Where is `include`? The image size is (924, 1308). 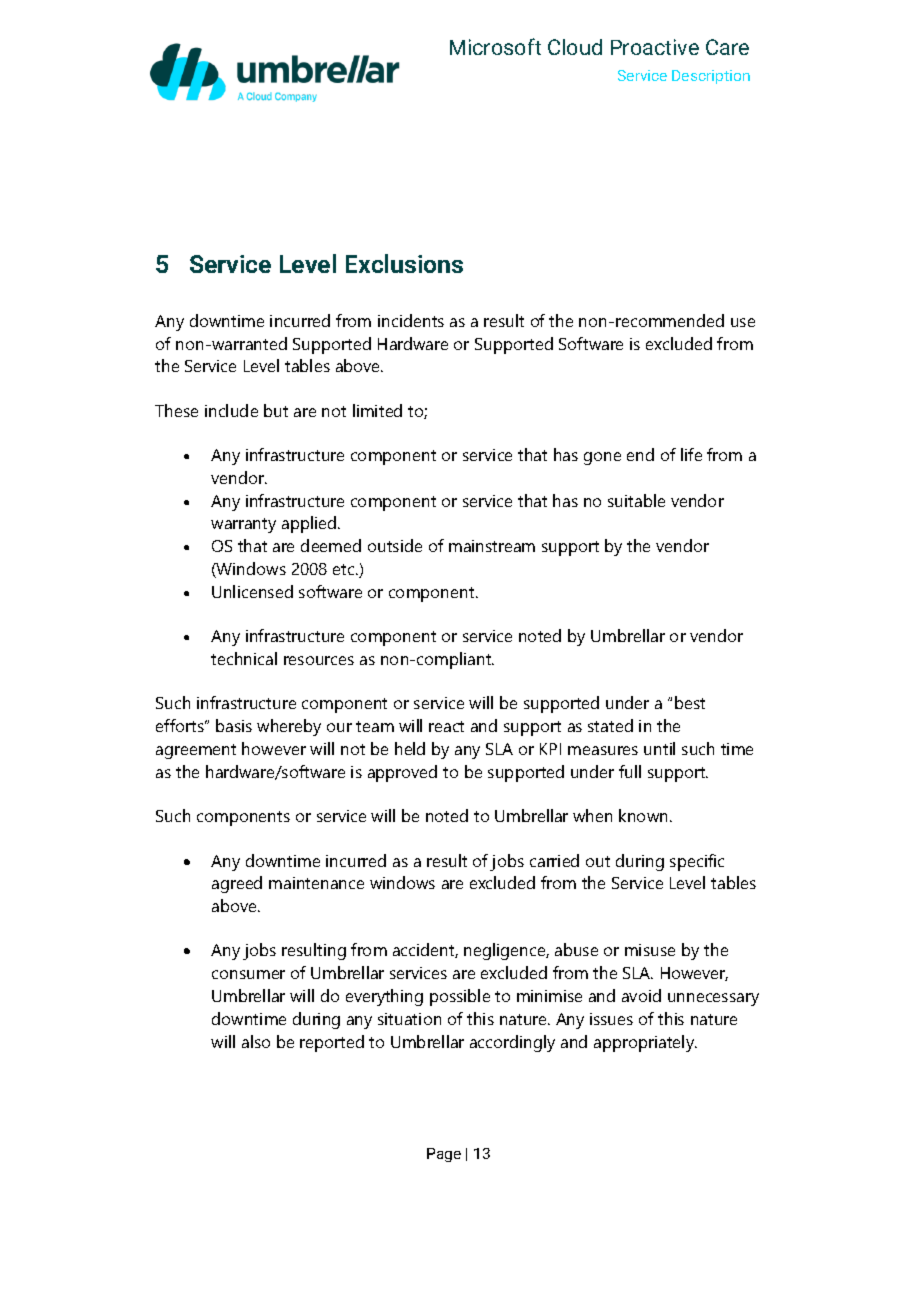
include is located at coordinates (231, 410).
